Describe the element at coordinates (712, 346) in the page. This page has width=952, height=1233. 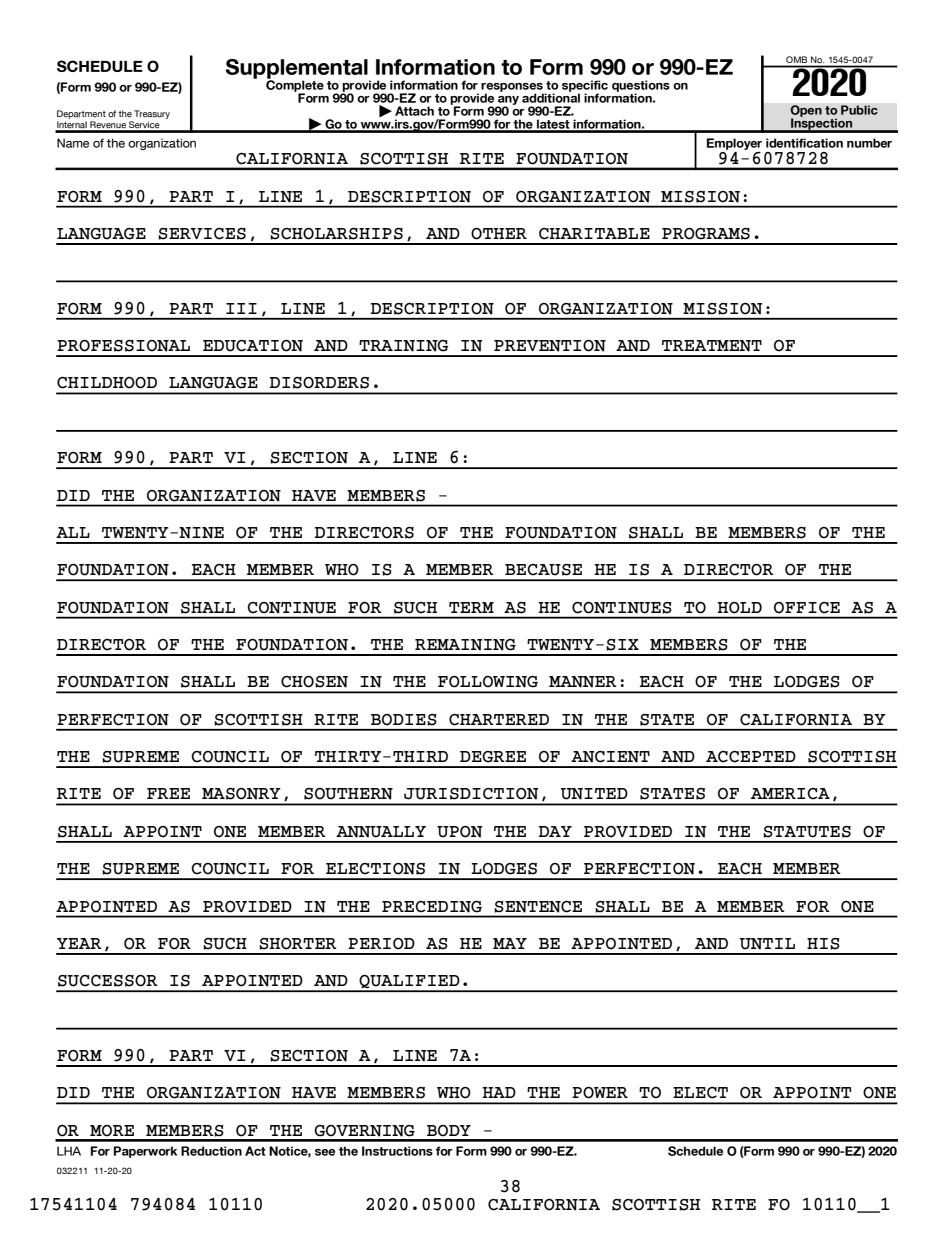
I see `TREATMENT` at that location.
